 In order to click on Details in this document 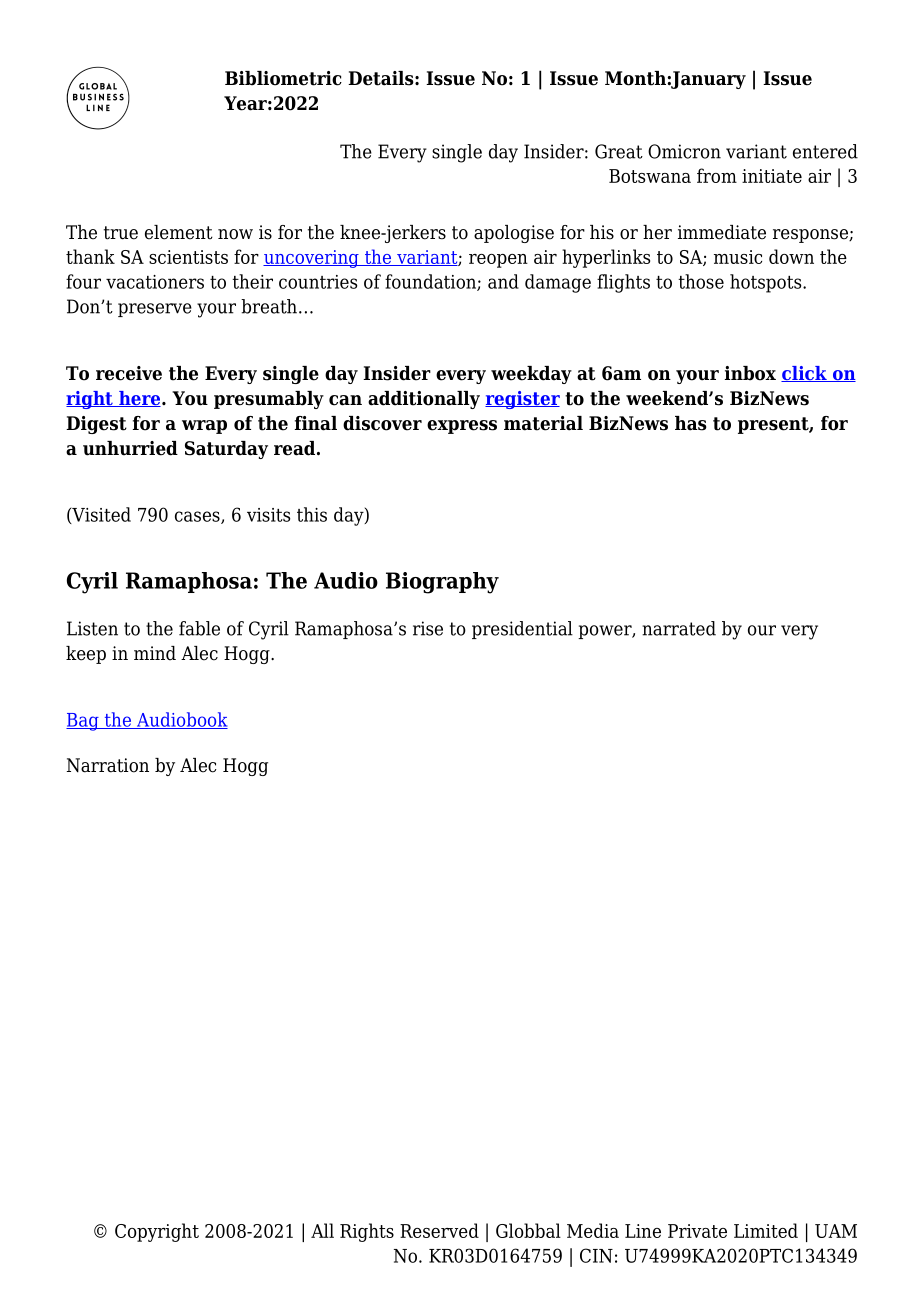, I will do `click(382, 78)`.
